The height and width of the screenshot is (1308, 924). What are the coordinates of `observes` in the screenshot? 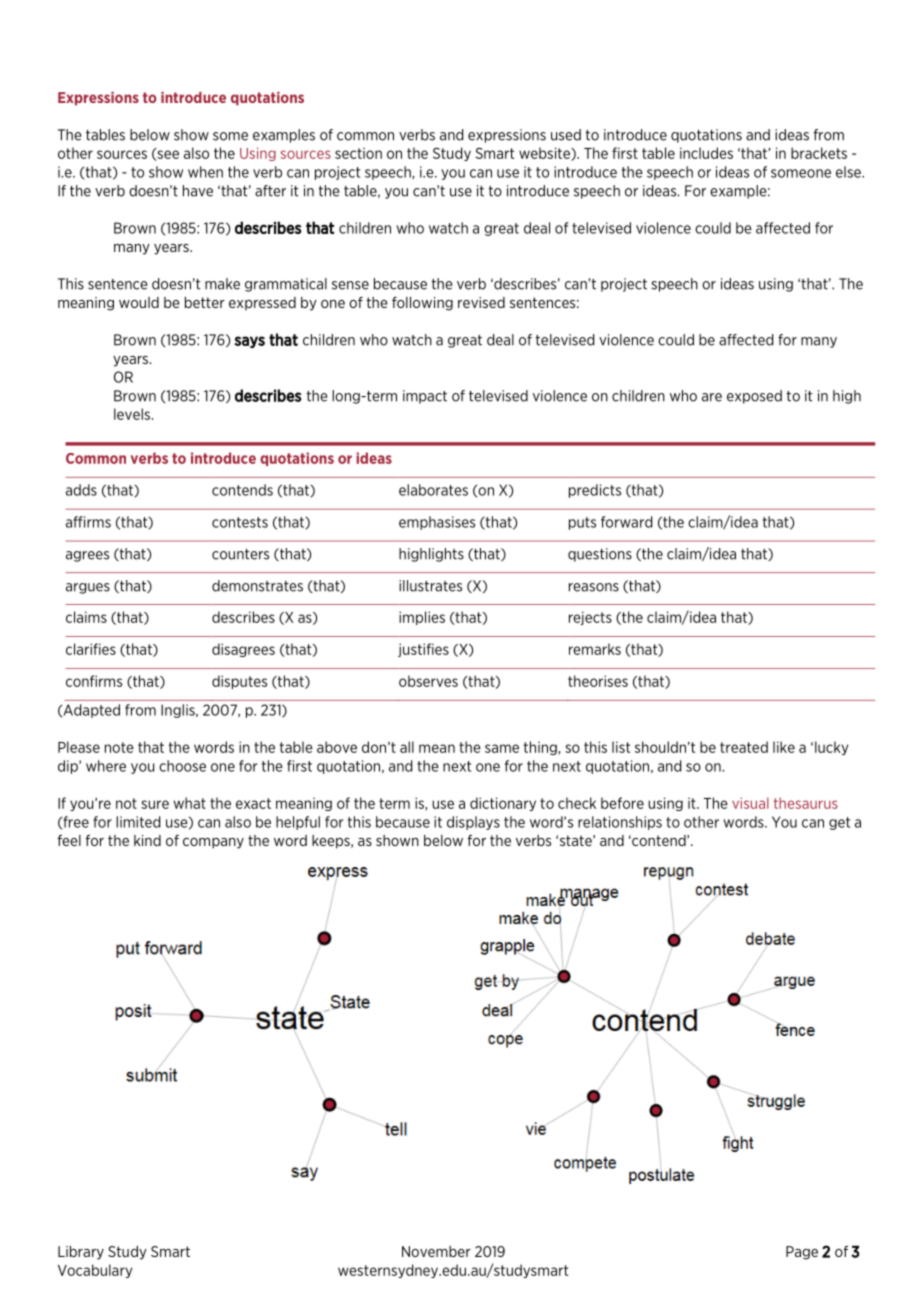 It's located at (428, 681).
